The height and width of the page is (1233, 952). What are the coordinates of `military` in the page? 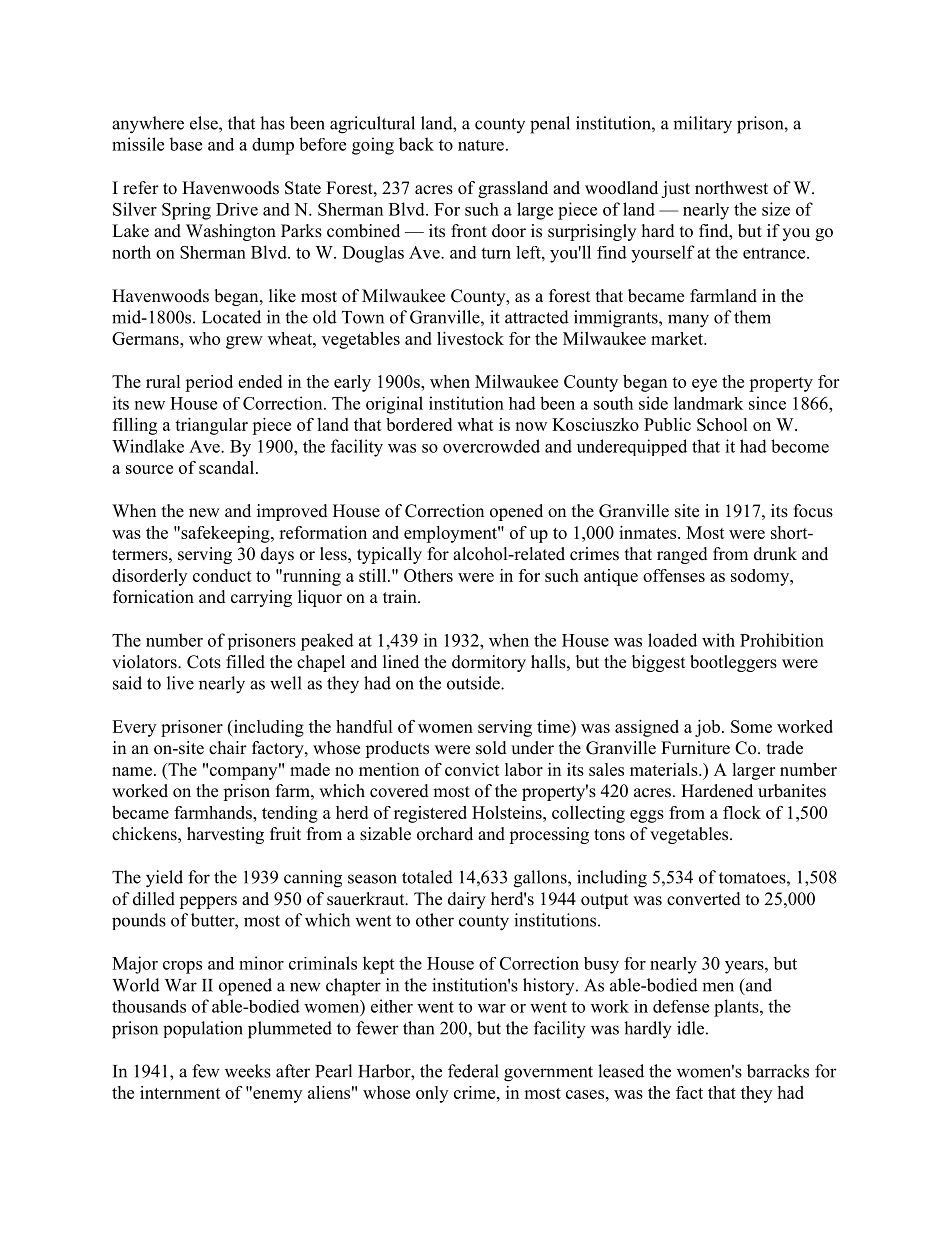 It's located at (702, 125).
